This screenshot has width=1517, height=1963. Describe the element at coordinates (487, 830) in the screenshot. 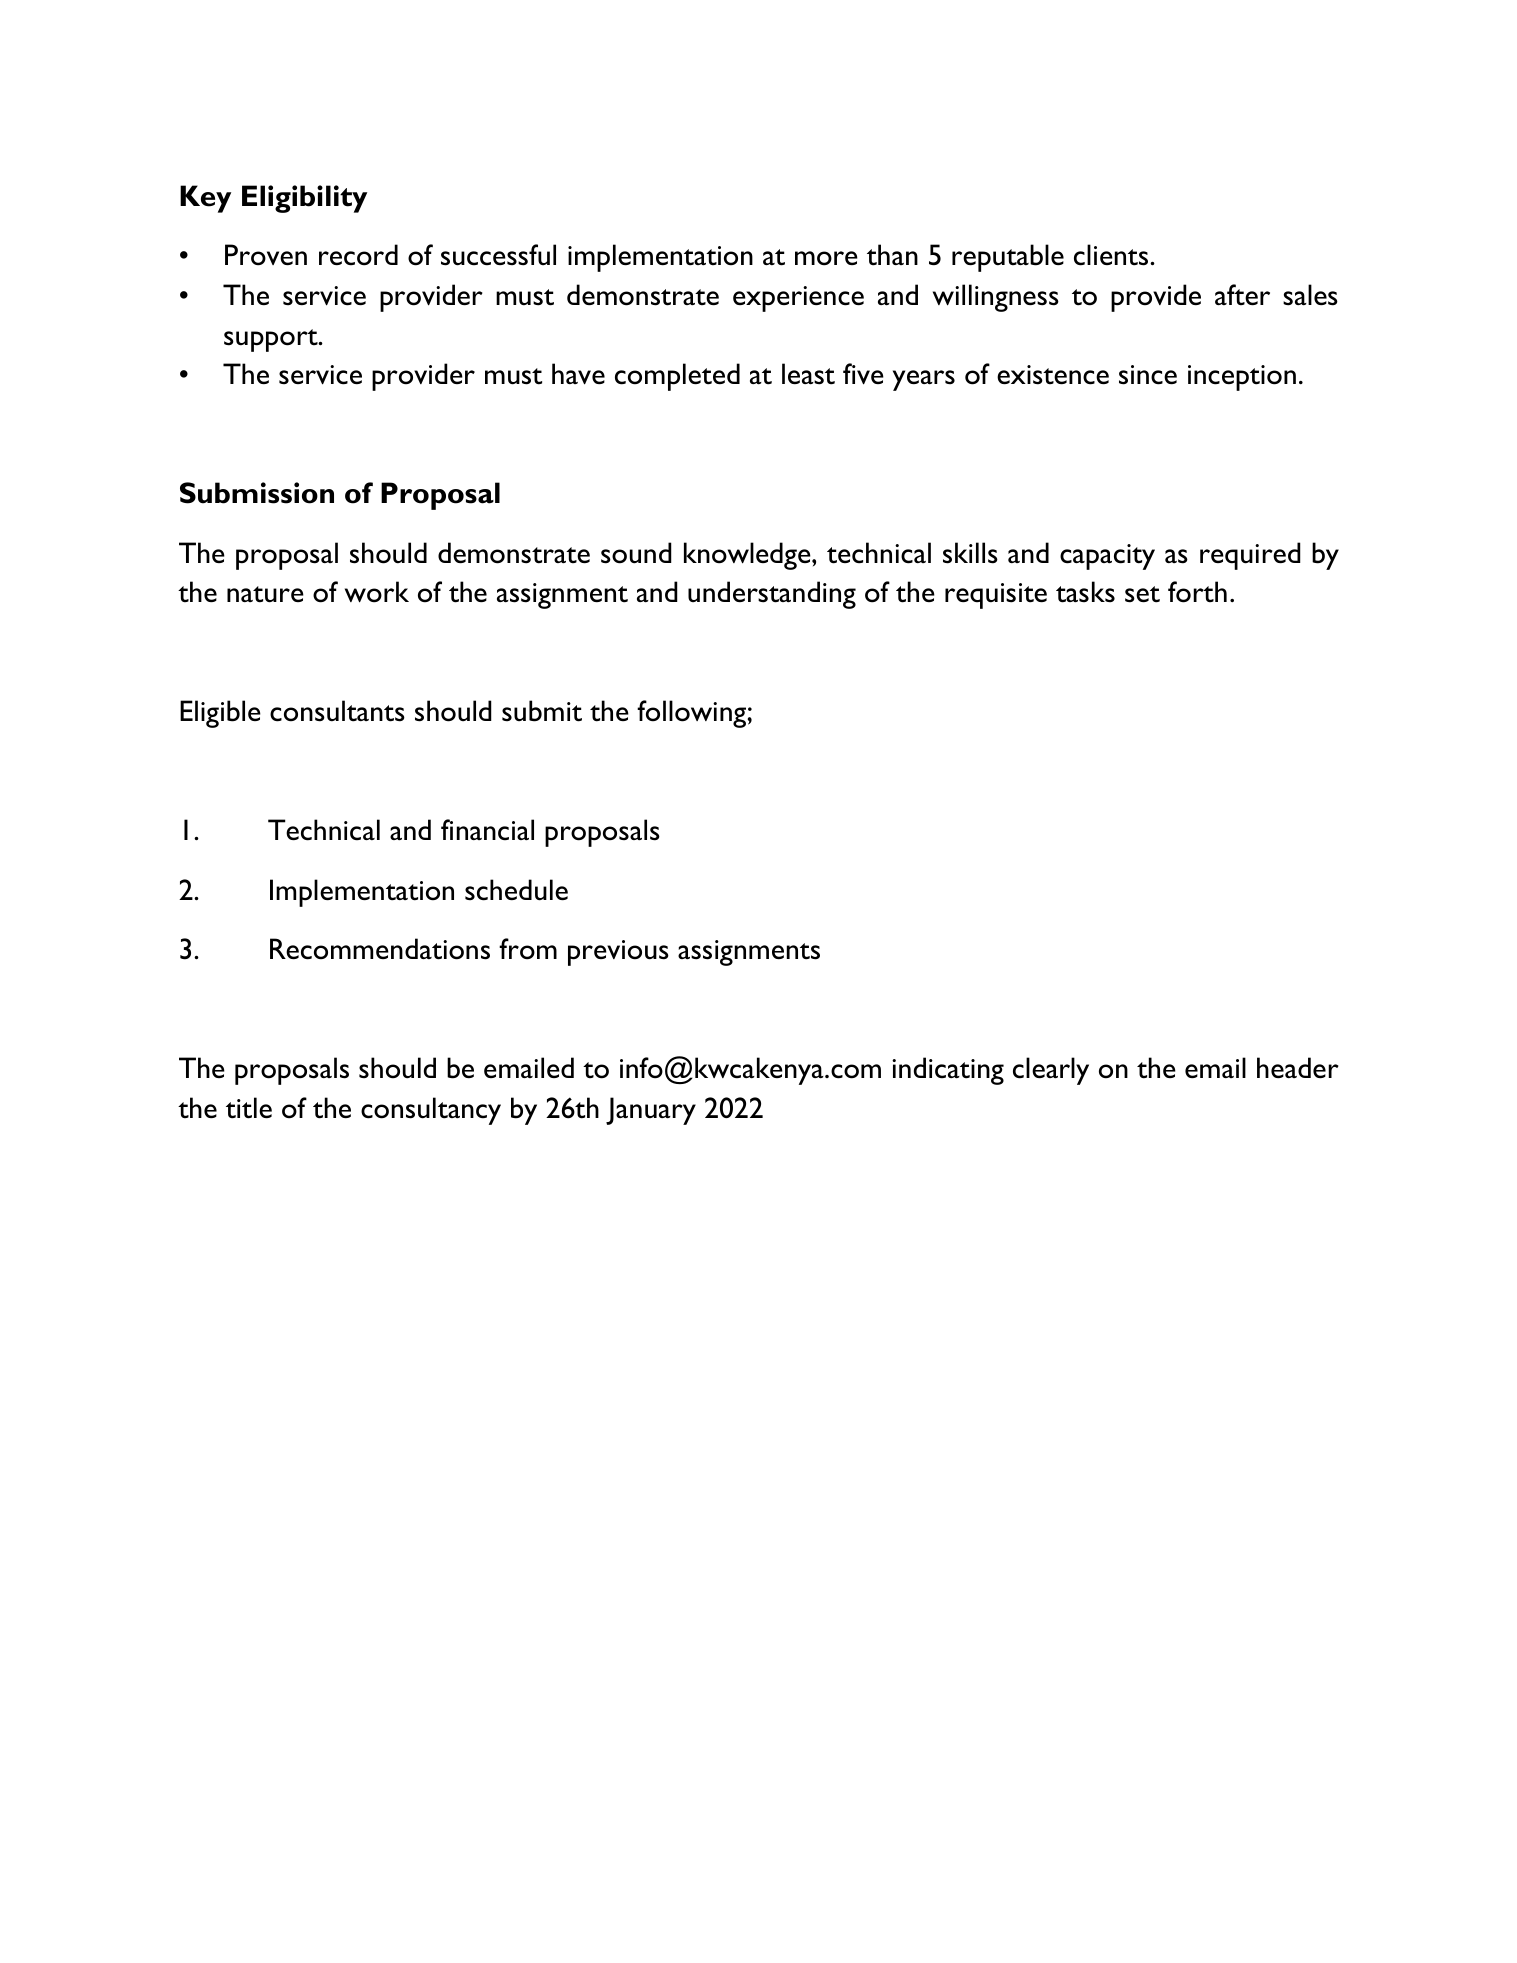

I see `financial` at that location.
